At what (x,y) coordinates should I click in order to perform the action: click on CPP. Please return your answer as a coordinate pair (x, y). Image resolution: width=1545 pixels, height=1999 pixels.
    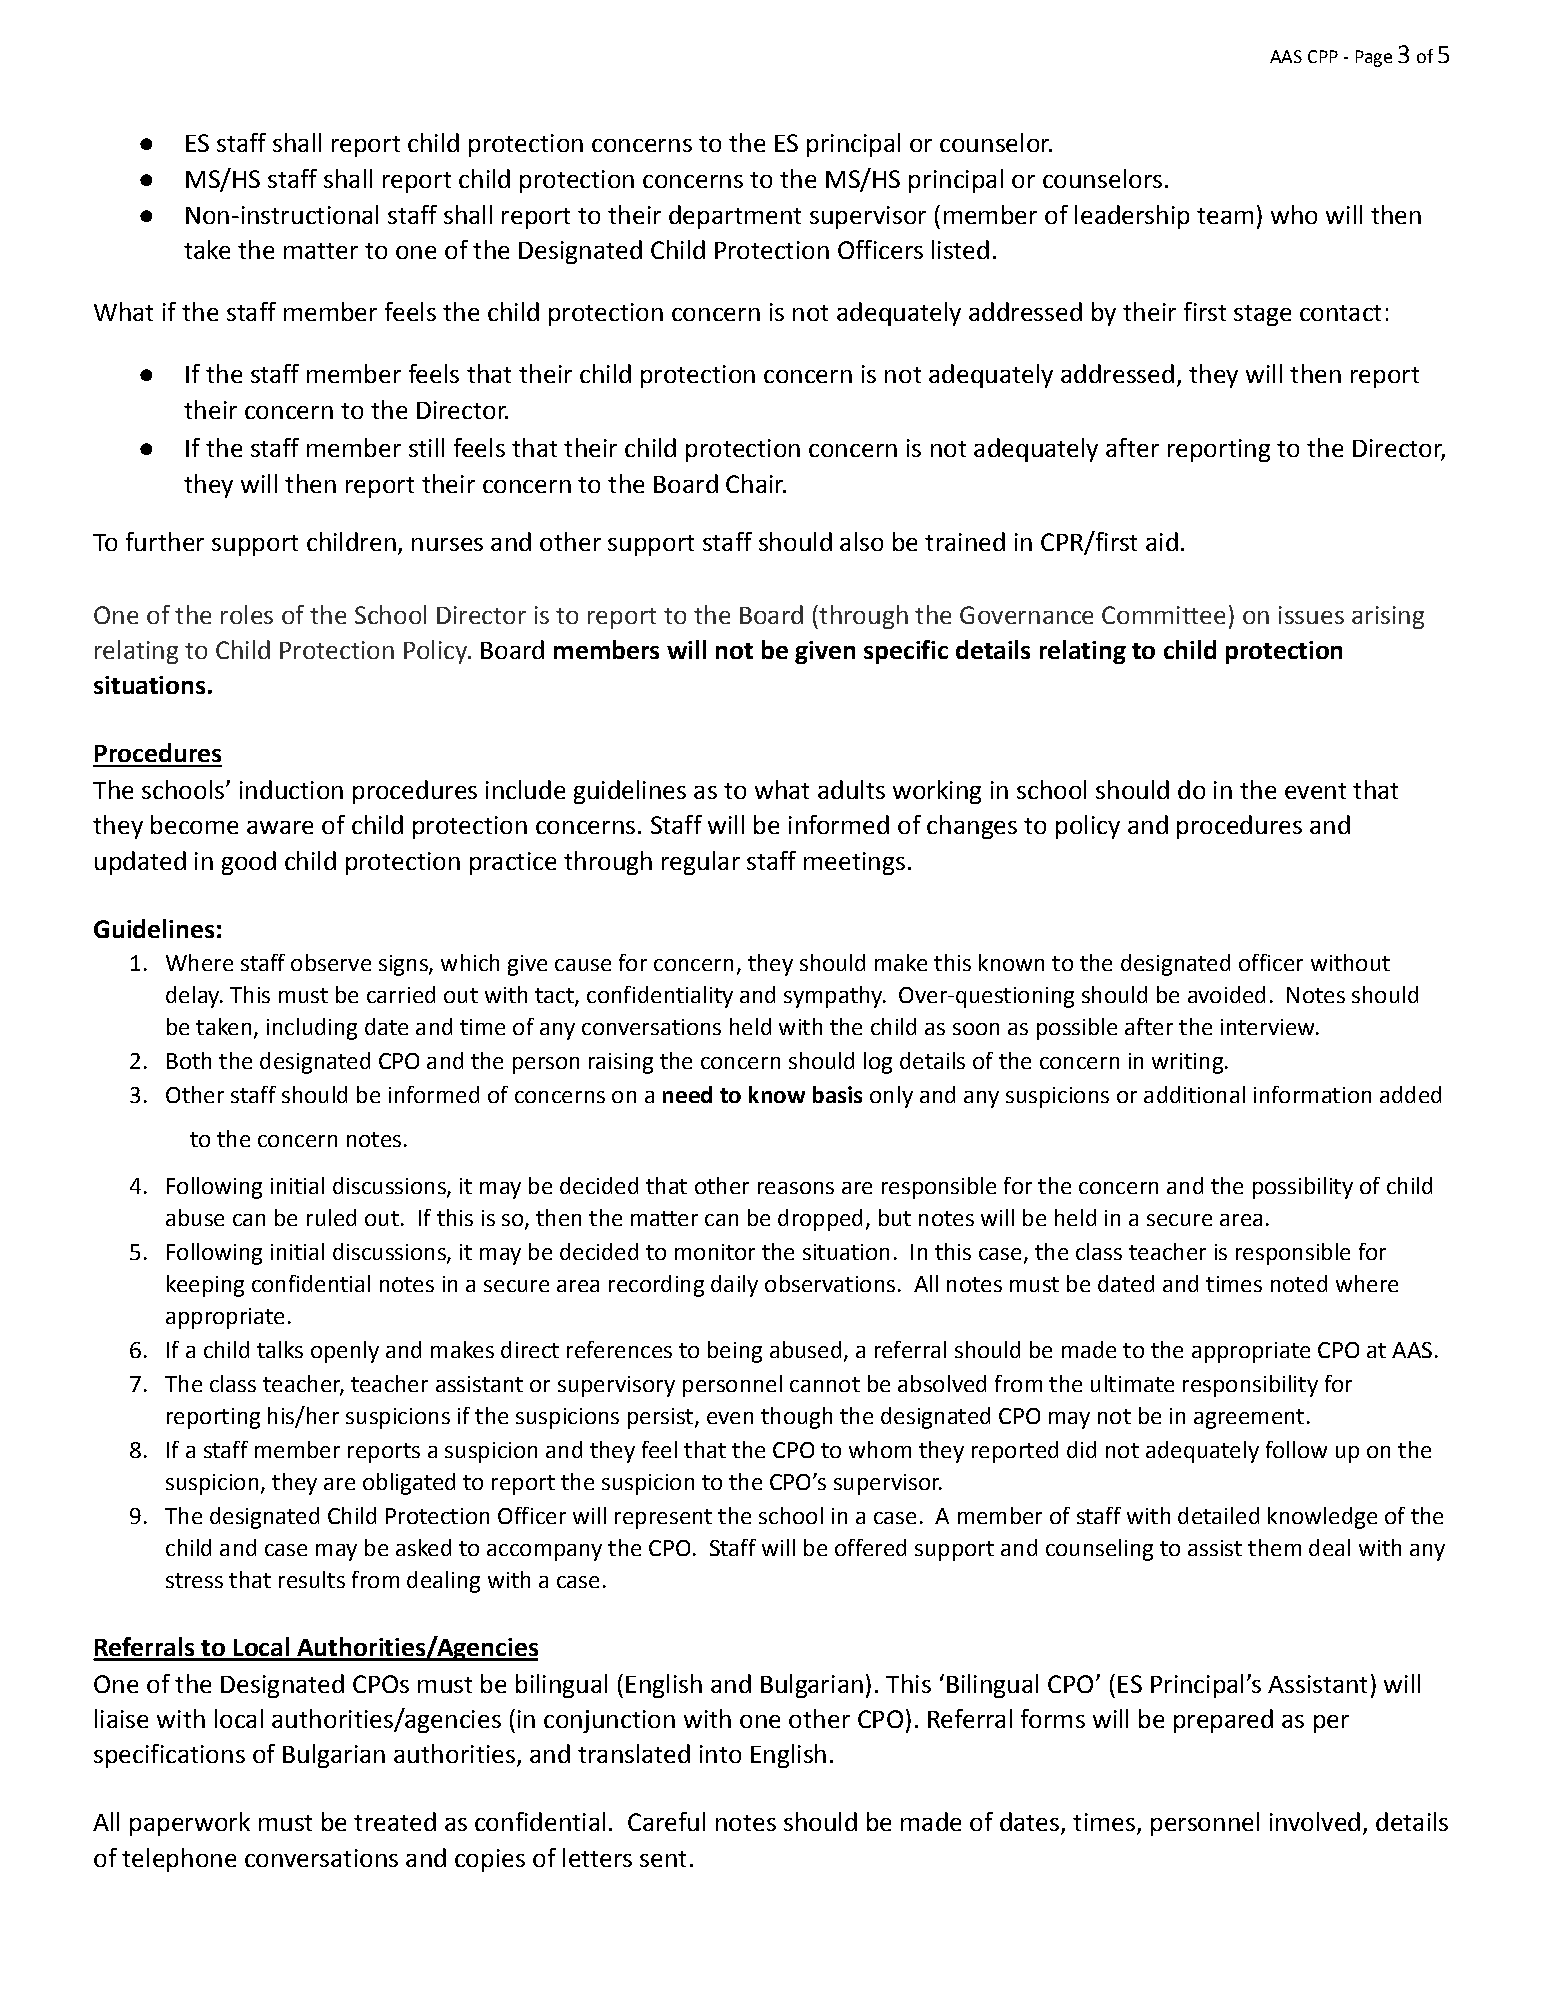
    Looking at the image, I should click on (1323, 56).
